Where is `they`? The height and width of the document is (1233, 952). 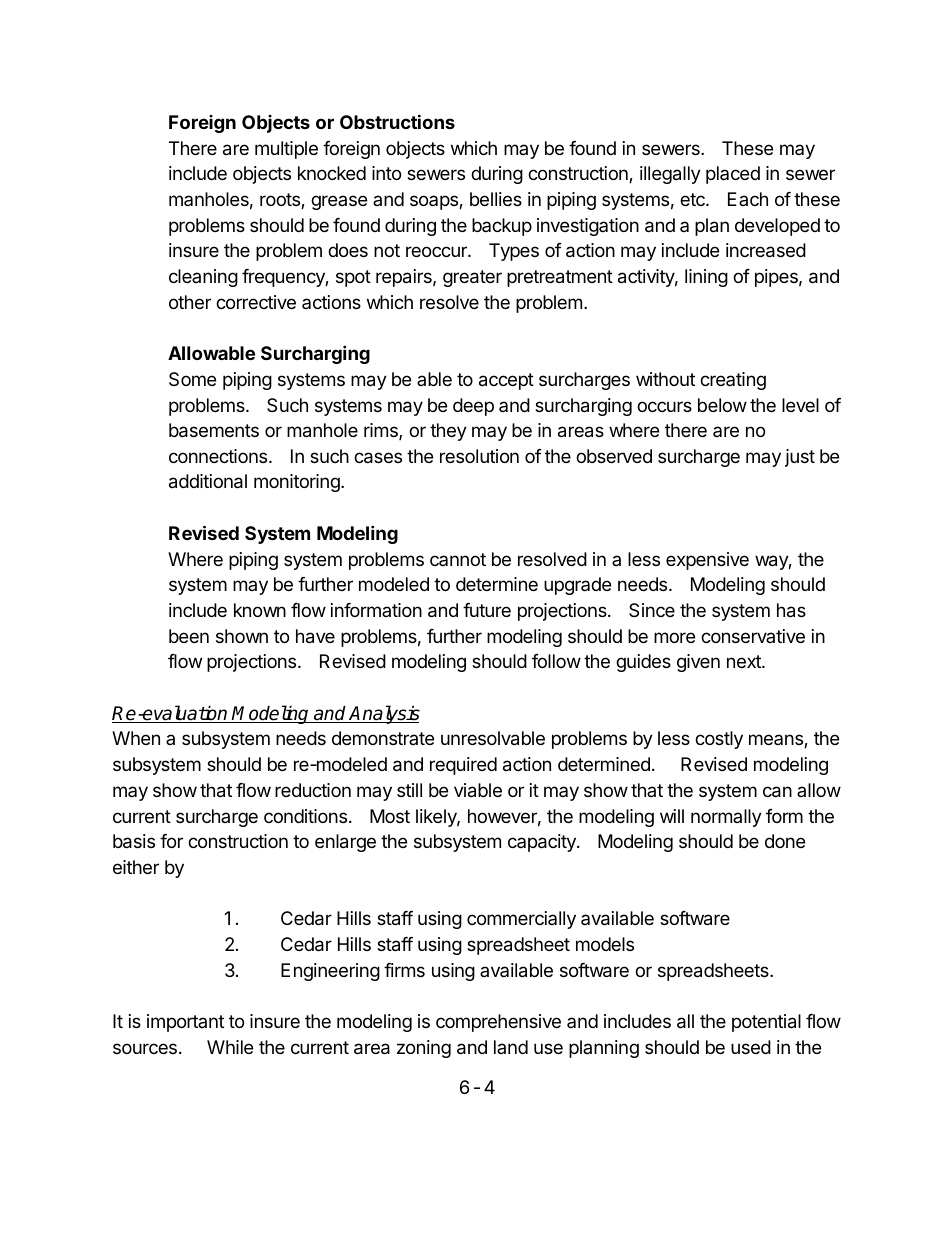
they is located at coordinates (448, 432).
